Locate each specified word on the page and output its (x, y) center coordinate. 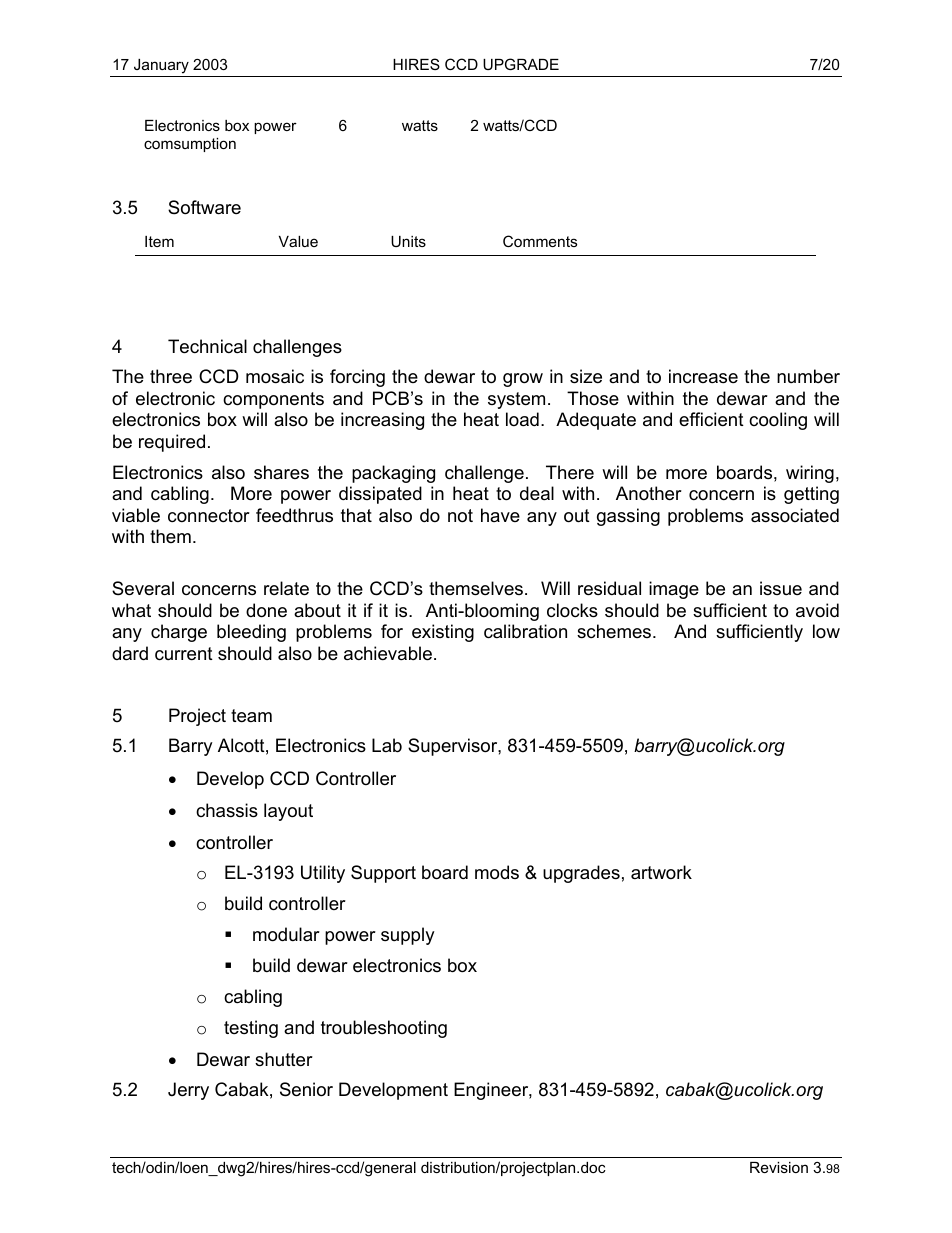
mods (497, 872)
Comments (540, 241)
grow (523, 380)
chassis (227, 810)
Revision (779, 1167)
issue (781, 588)
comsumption (190, 145)
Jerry (188, 1091)
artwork (661, 872)
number (808, 376)
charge (179, 633)
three (171, 376)
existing (443, 633)
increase (703, 376)
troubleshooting (384, 1029)
